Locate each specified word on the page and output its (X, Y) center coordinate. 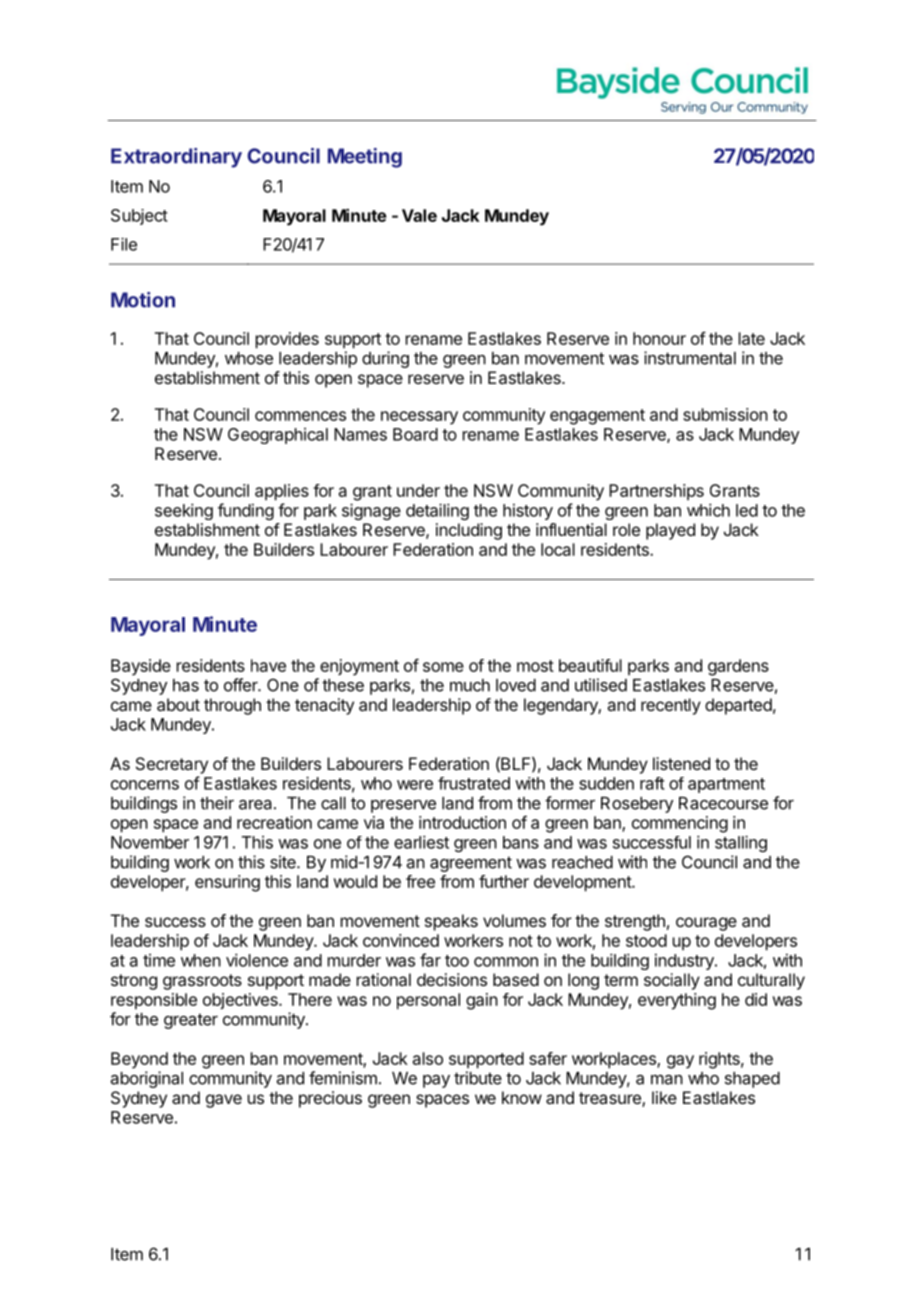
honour (659, 338)
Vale (419, 215)
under (418, 490)
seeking (184, 511)
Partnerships (656, 492)
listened (681, 763)
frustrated (474, 783)
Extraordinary (176, 158)
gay (680, 1062)
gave (224, 1101)
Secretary (172, 765)
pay (436, 1081)
